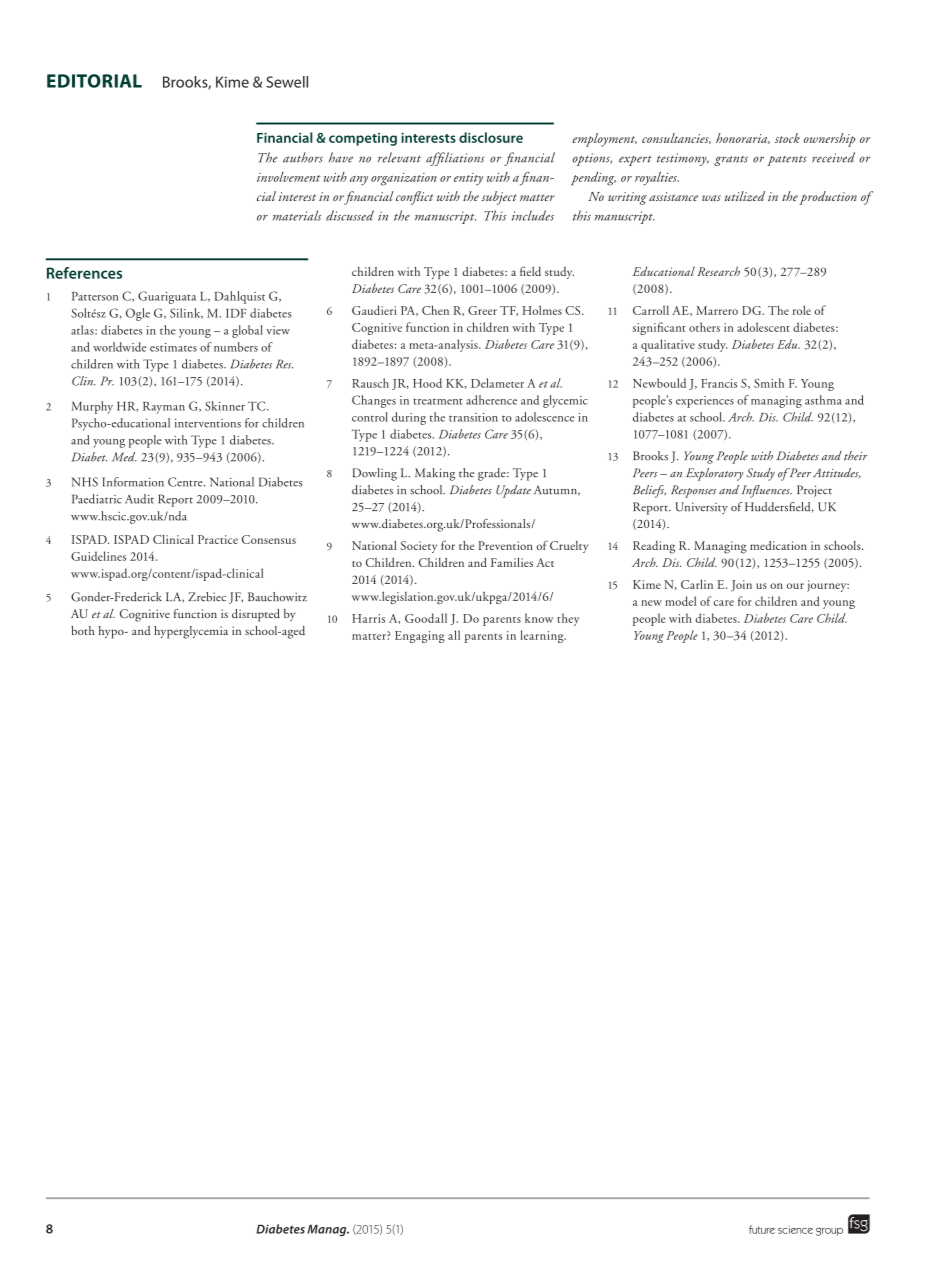 This screenshot has width=952, height=1283. Describe the element at coordinates (191, 632) in the screenshot. I see `hyperglycemia` at that location.
